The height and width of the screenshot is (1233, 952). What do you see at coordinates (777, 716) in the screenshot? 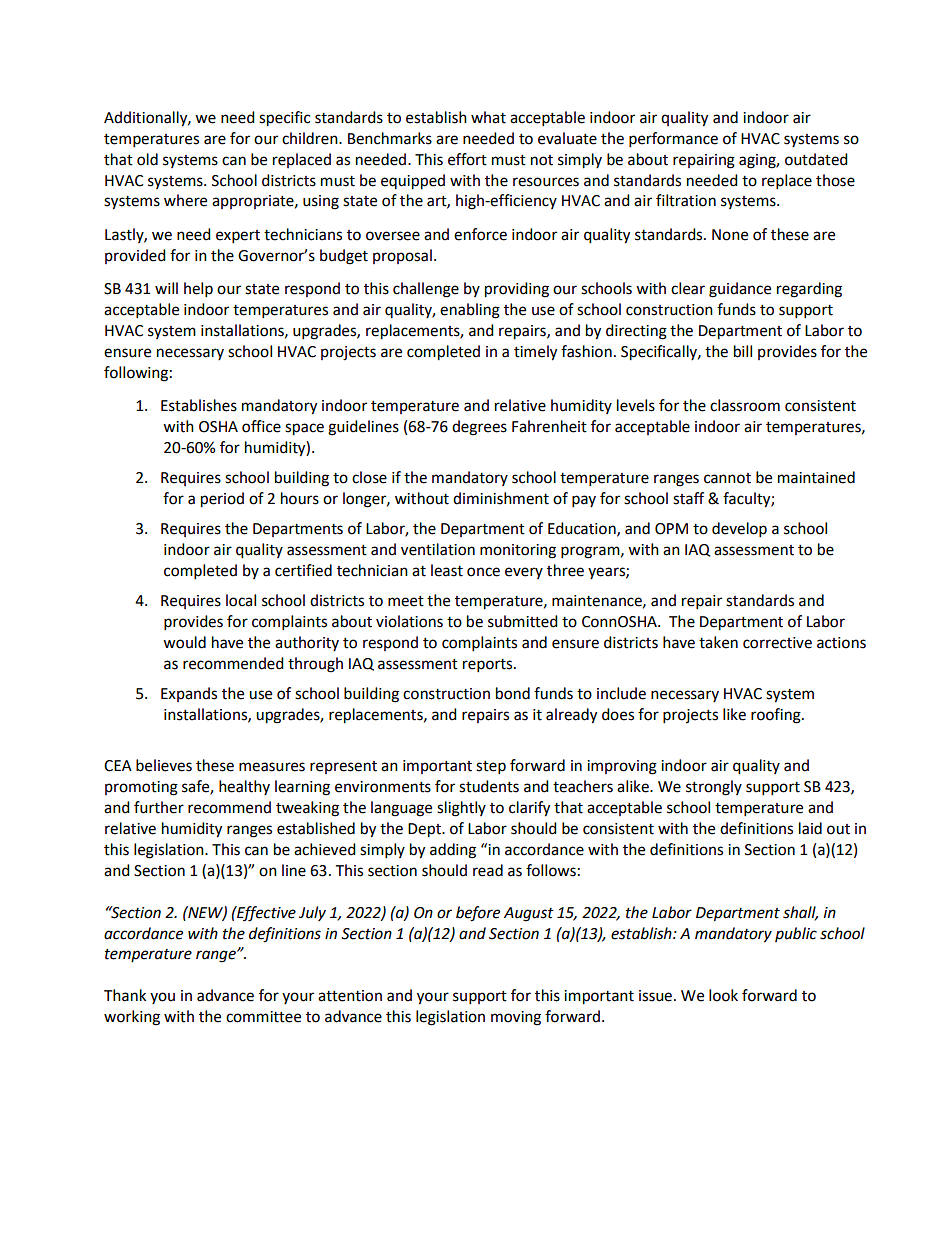
I see `roofing` at bounding box center [777, 716].
